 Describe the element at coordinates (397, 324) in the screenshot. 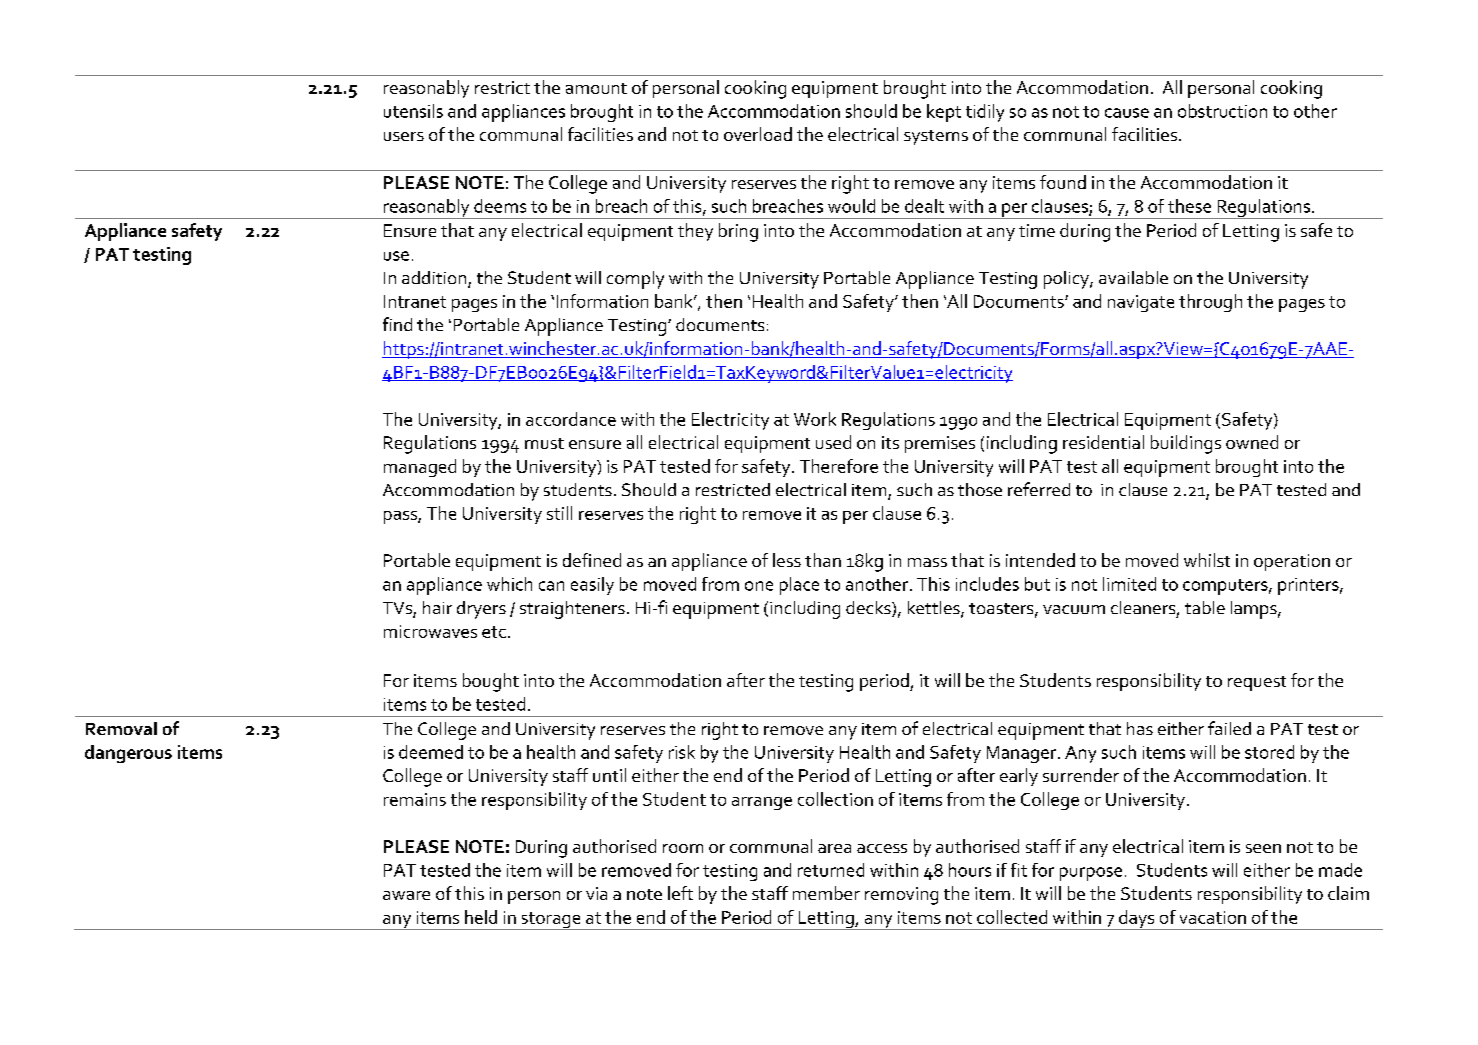

I see `find` at that location.
